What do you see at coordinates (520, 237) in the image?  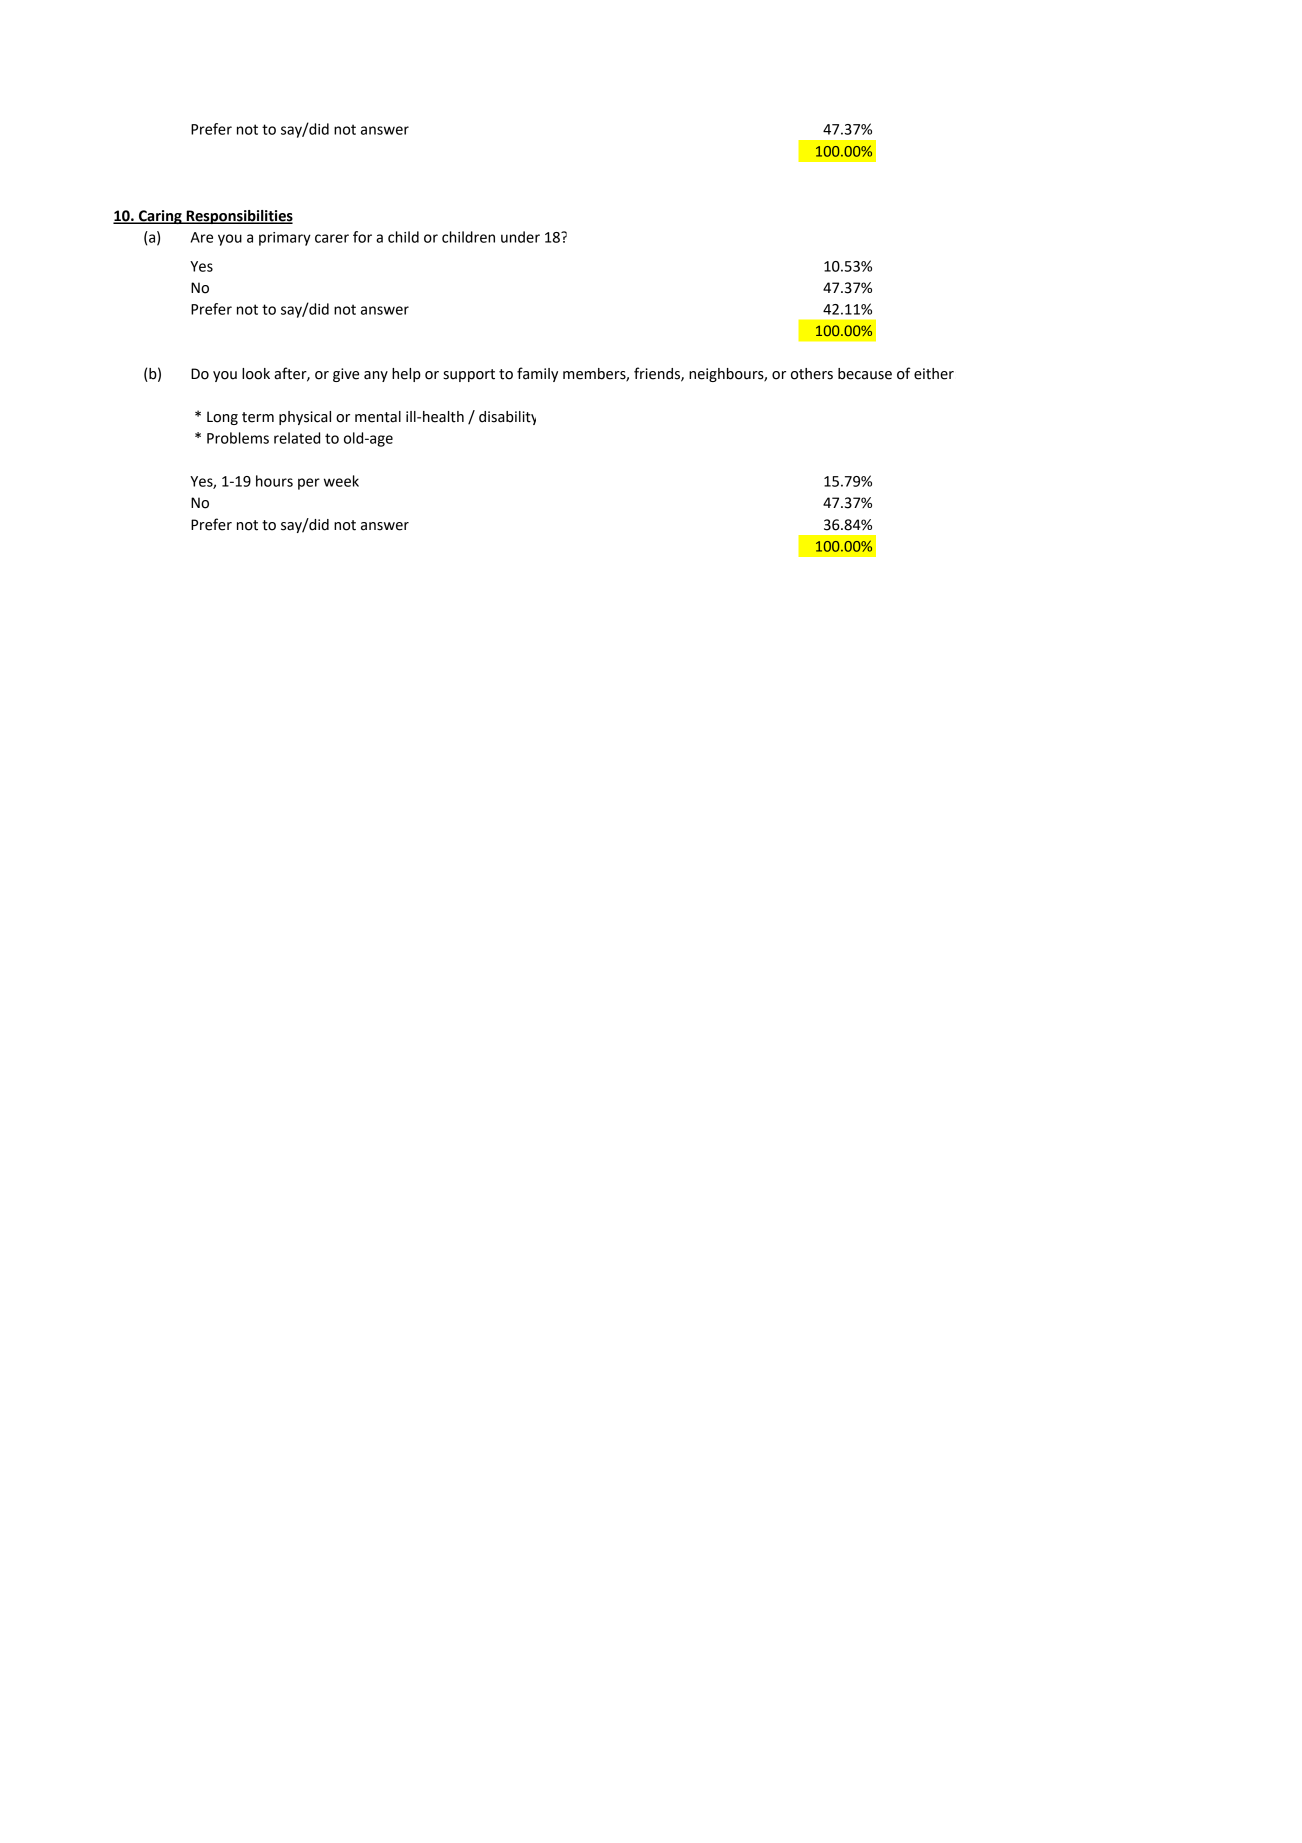 I see `under` at bounding box center [520, 237].
